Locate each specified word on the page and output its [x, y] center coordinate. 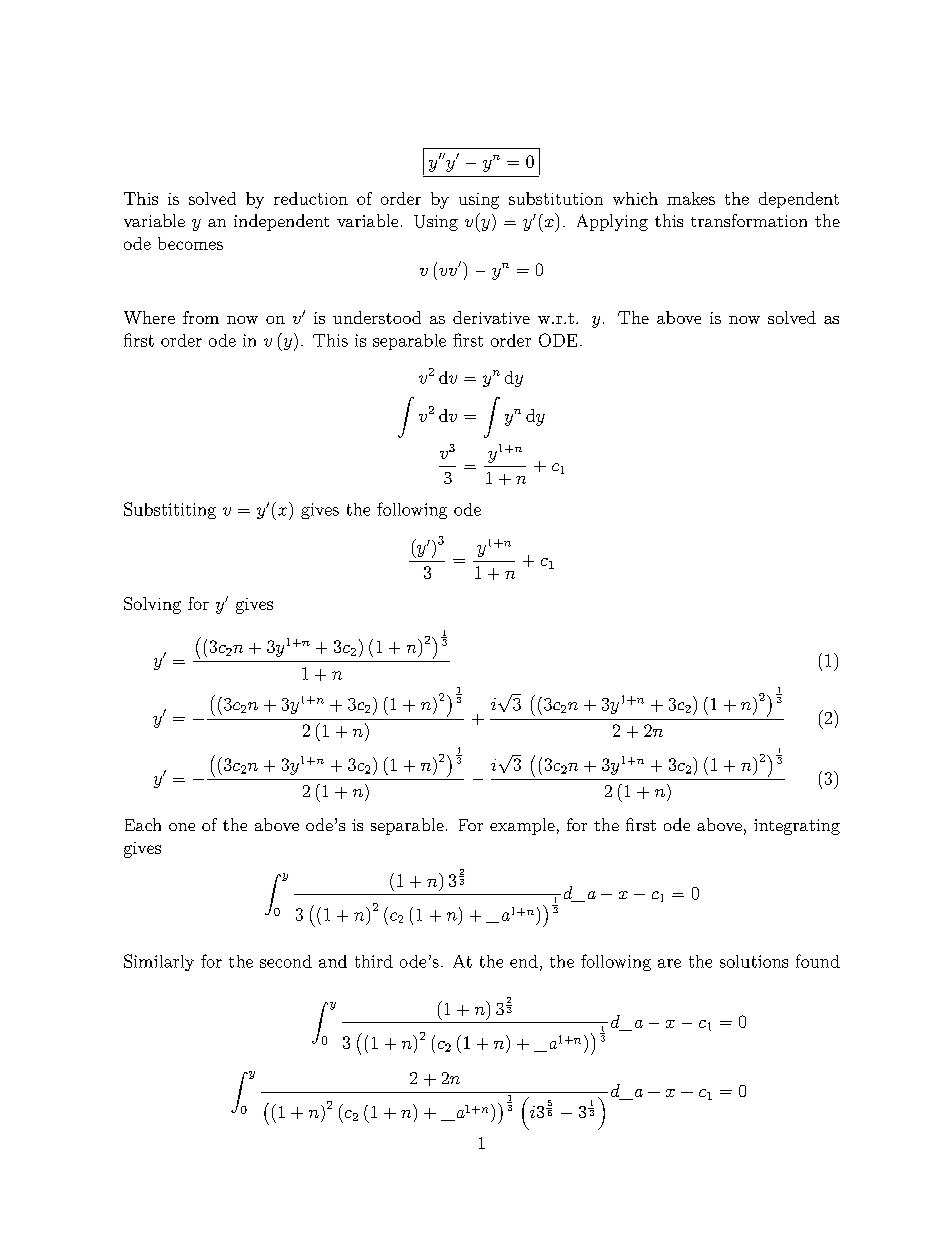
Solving [152, 605]
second [286, 961]
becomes [190, 243]
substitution [556, 198]
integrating [797, 827]
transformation [749, 220]
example [522, 826]
